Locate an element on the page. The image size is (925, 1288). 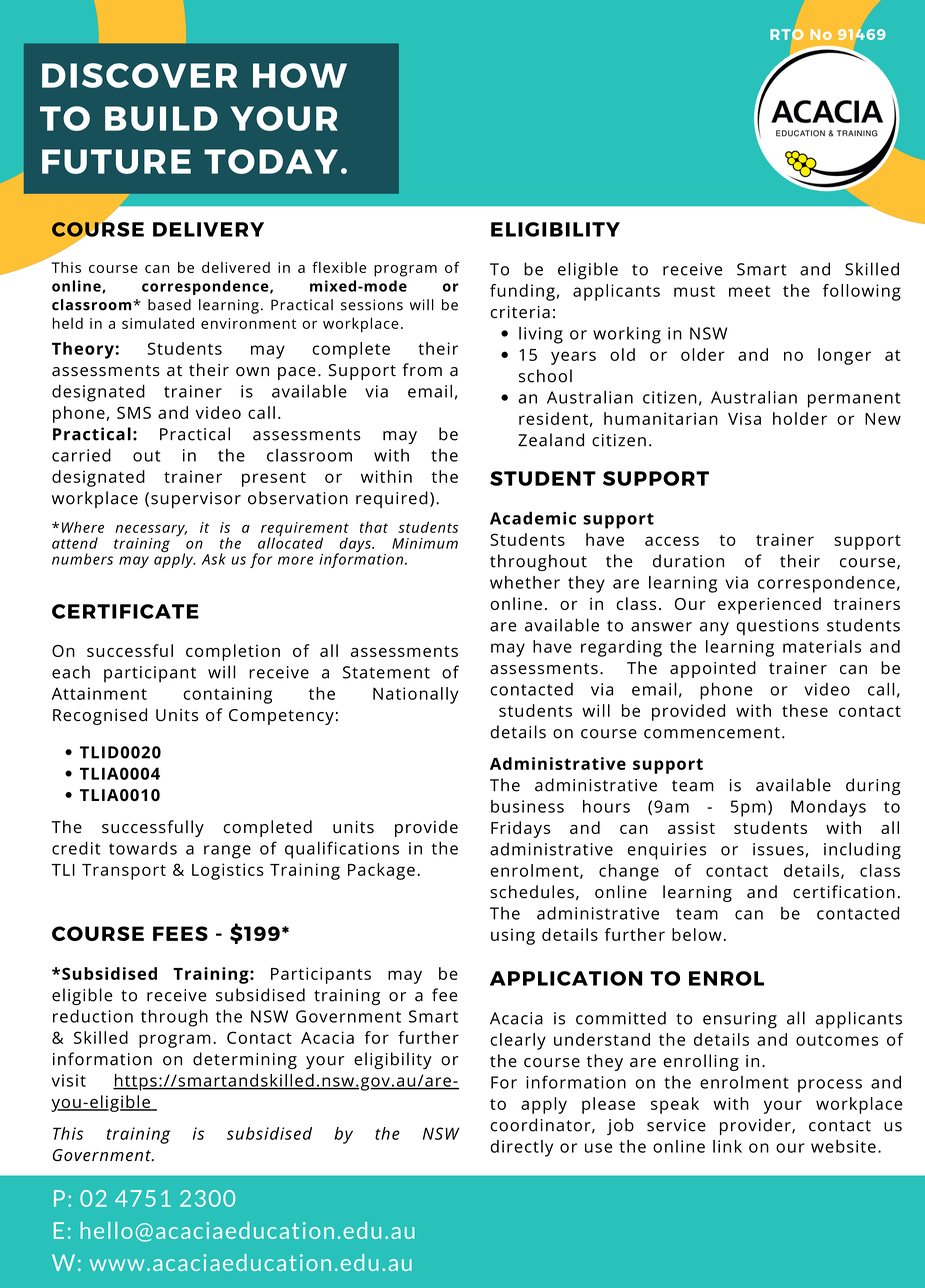
issues is located at coordinates (778, 849).
